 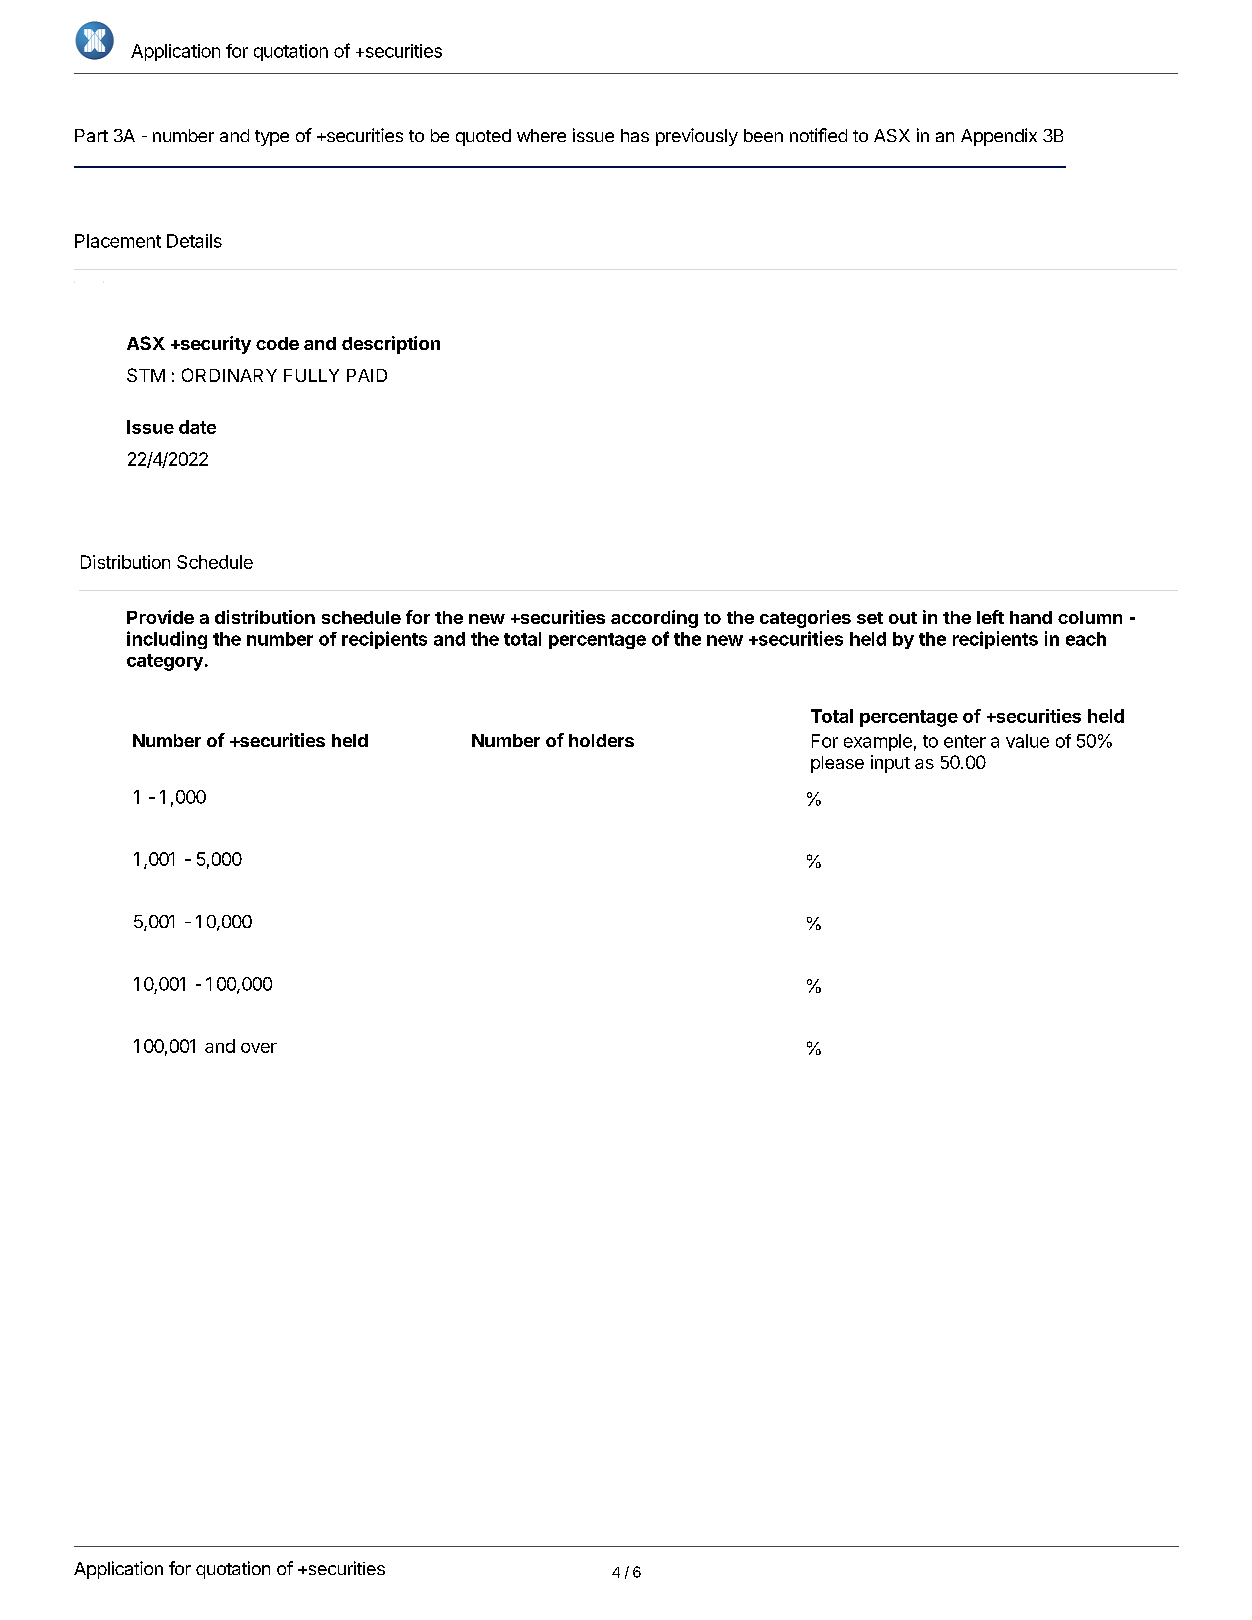 I want to click on Appendix, so click(x=999, y=137).
